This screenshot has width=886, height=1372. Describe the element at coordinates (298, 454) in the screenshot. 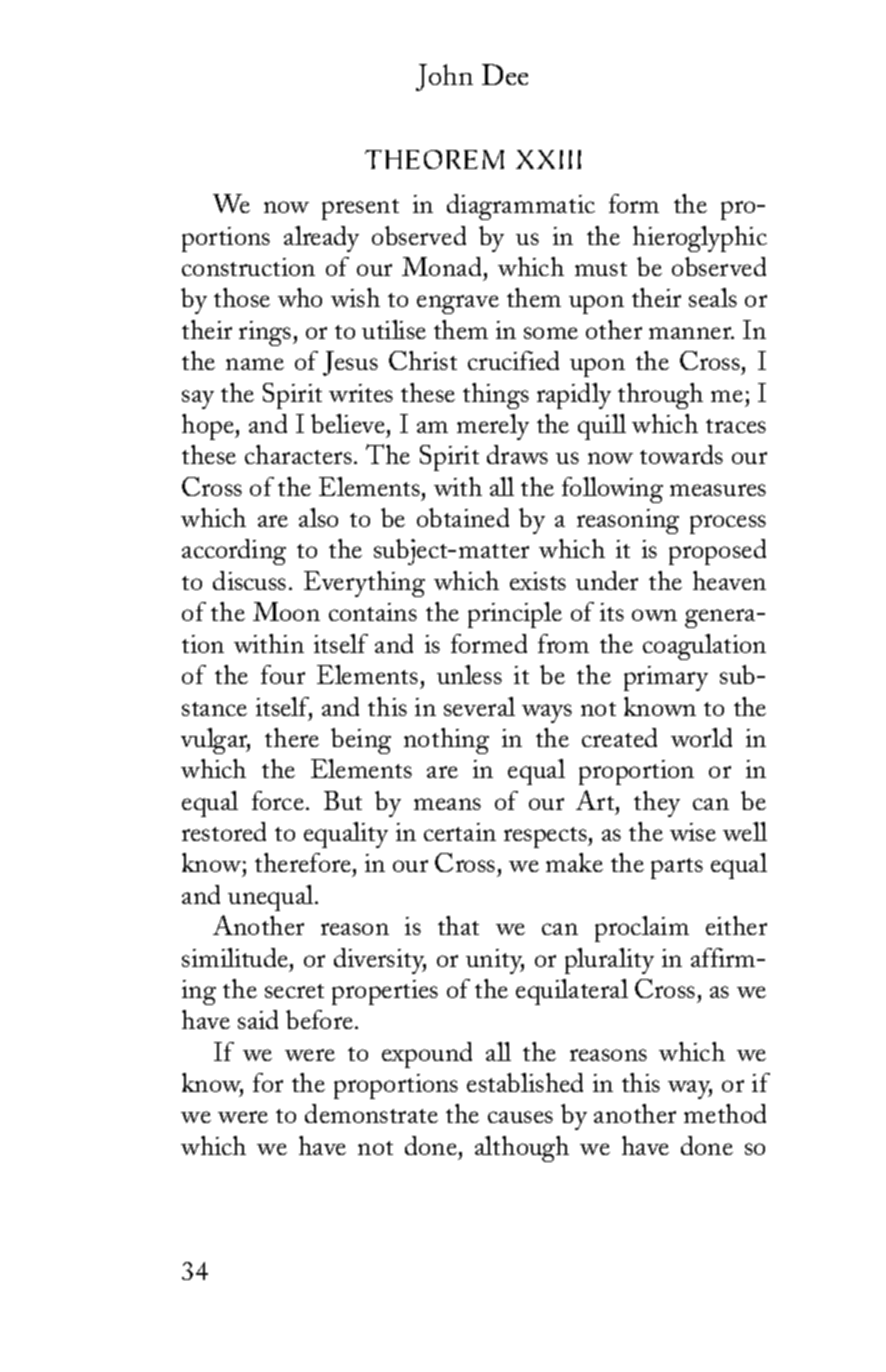

I see `characters` at that location.
